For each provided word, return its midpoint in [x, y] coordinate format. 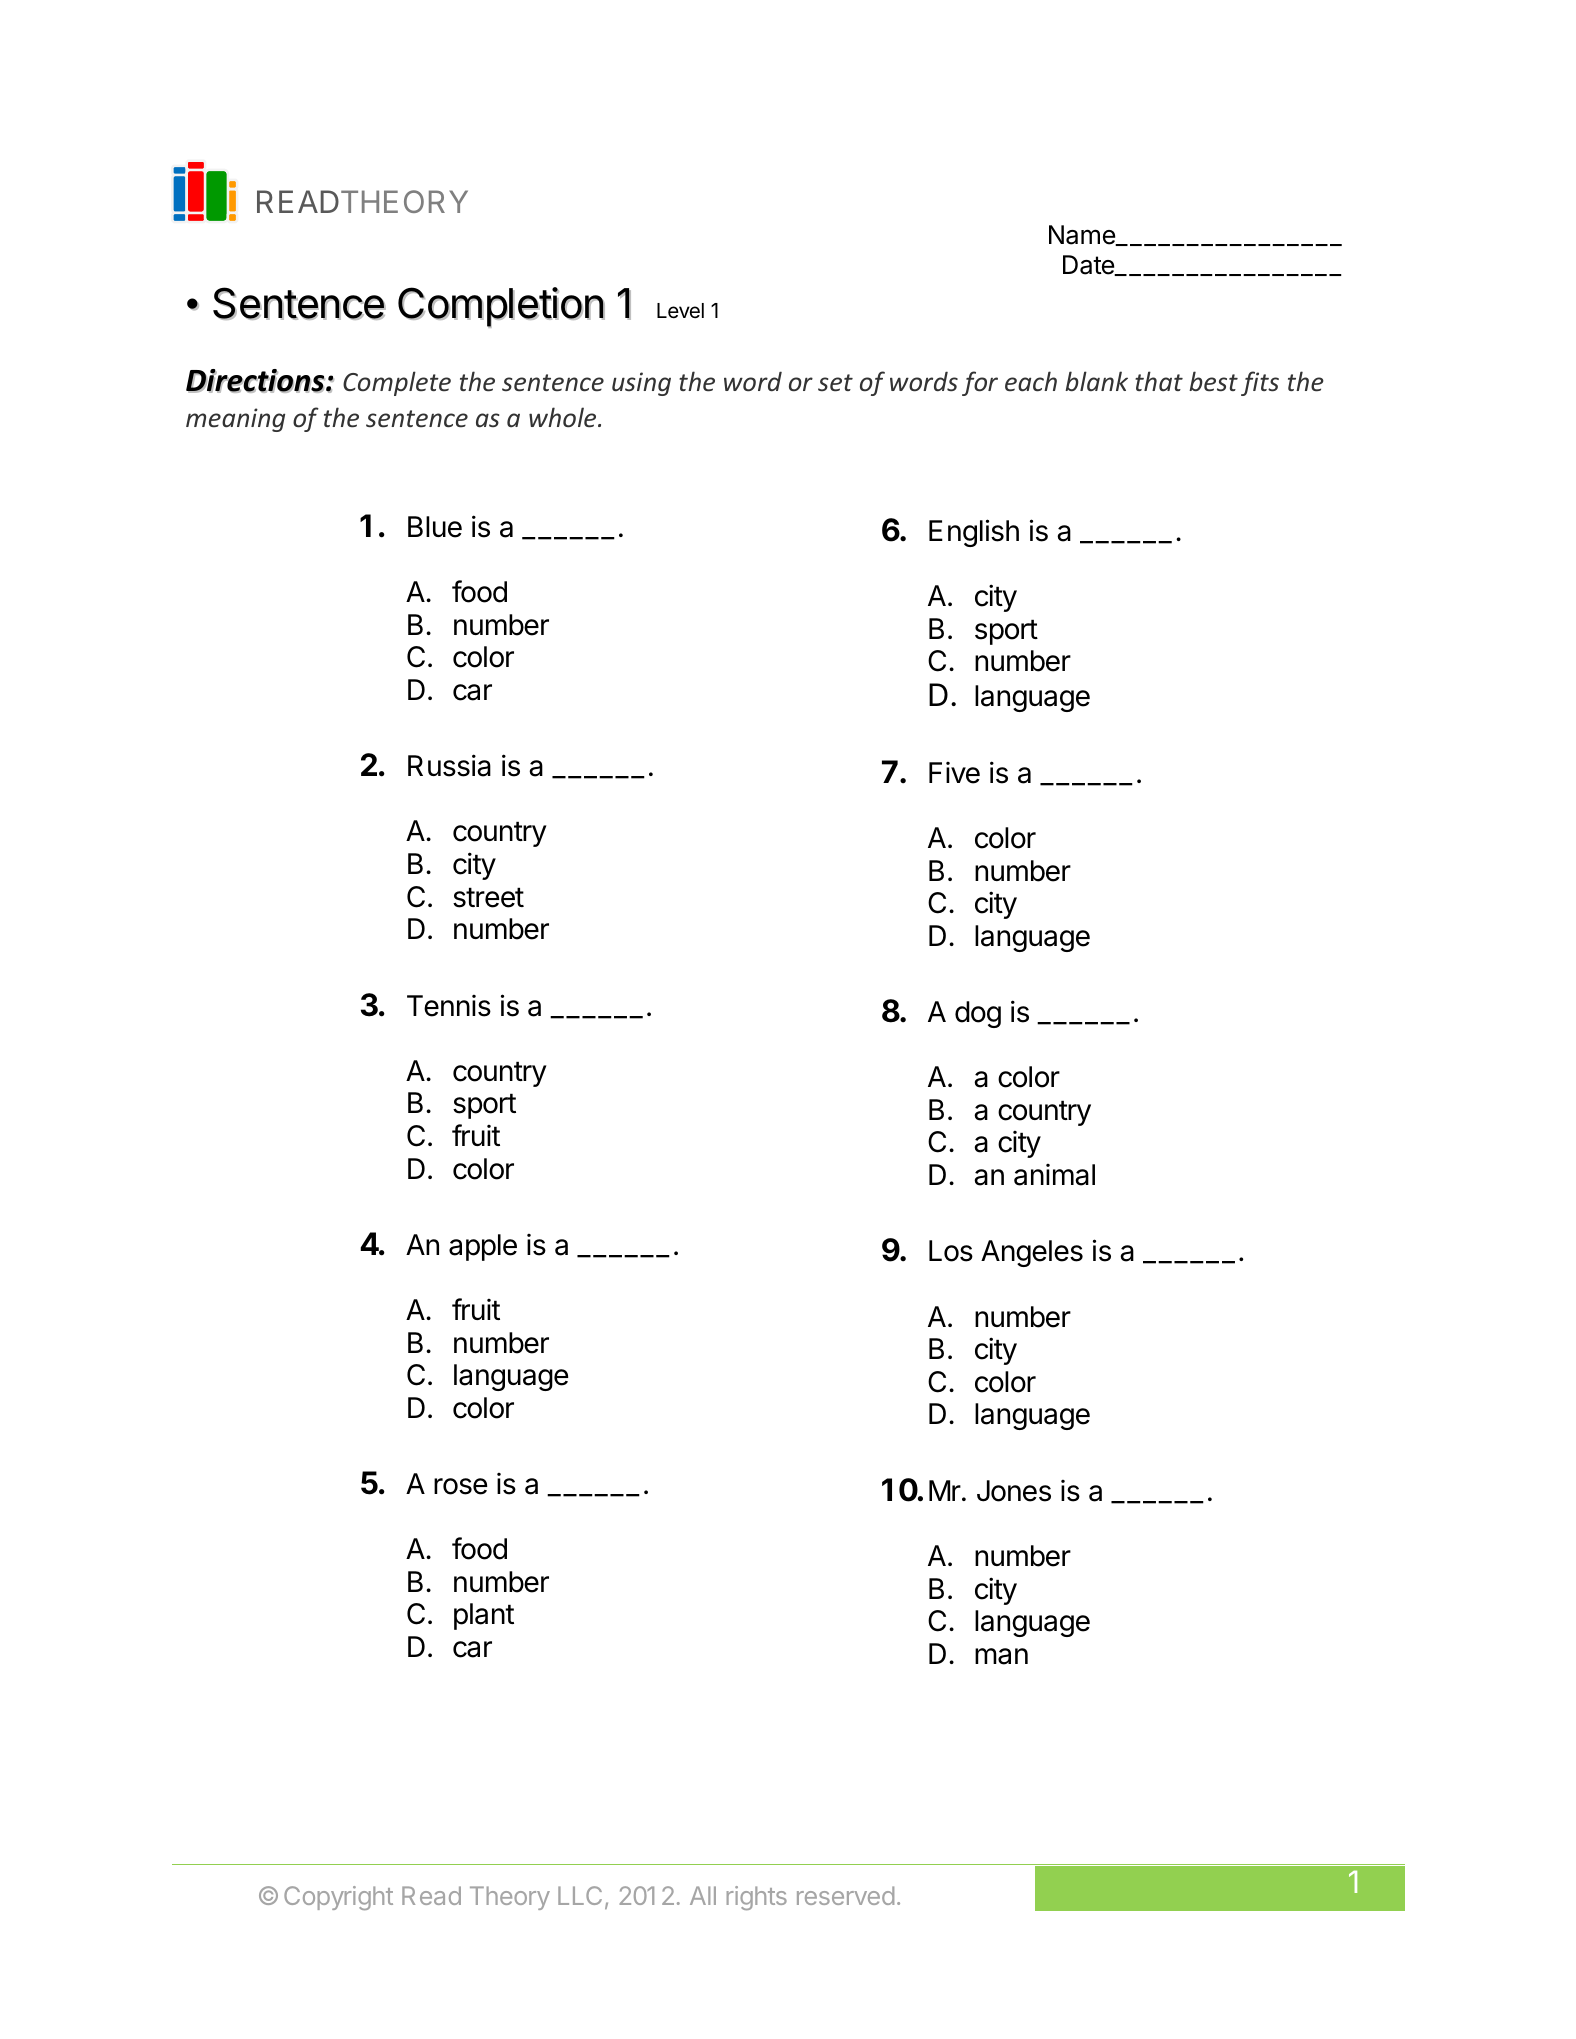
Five [954, 773]
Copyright [338, 1898]
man [1001, 1656]
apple [483, 1247]
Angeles [1032, 1253]
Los [951, 1251]
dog [978, 1014]
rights [757, 1898]
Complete [397, 383]
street [488, 897]
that [1159, 381]
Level [680, 311]
